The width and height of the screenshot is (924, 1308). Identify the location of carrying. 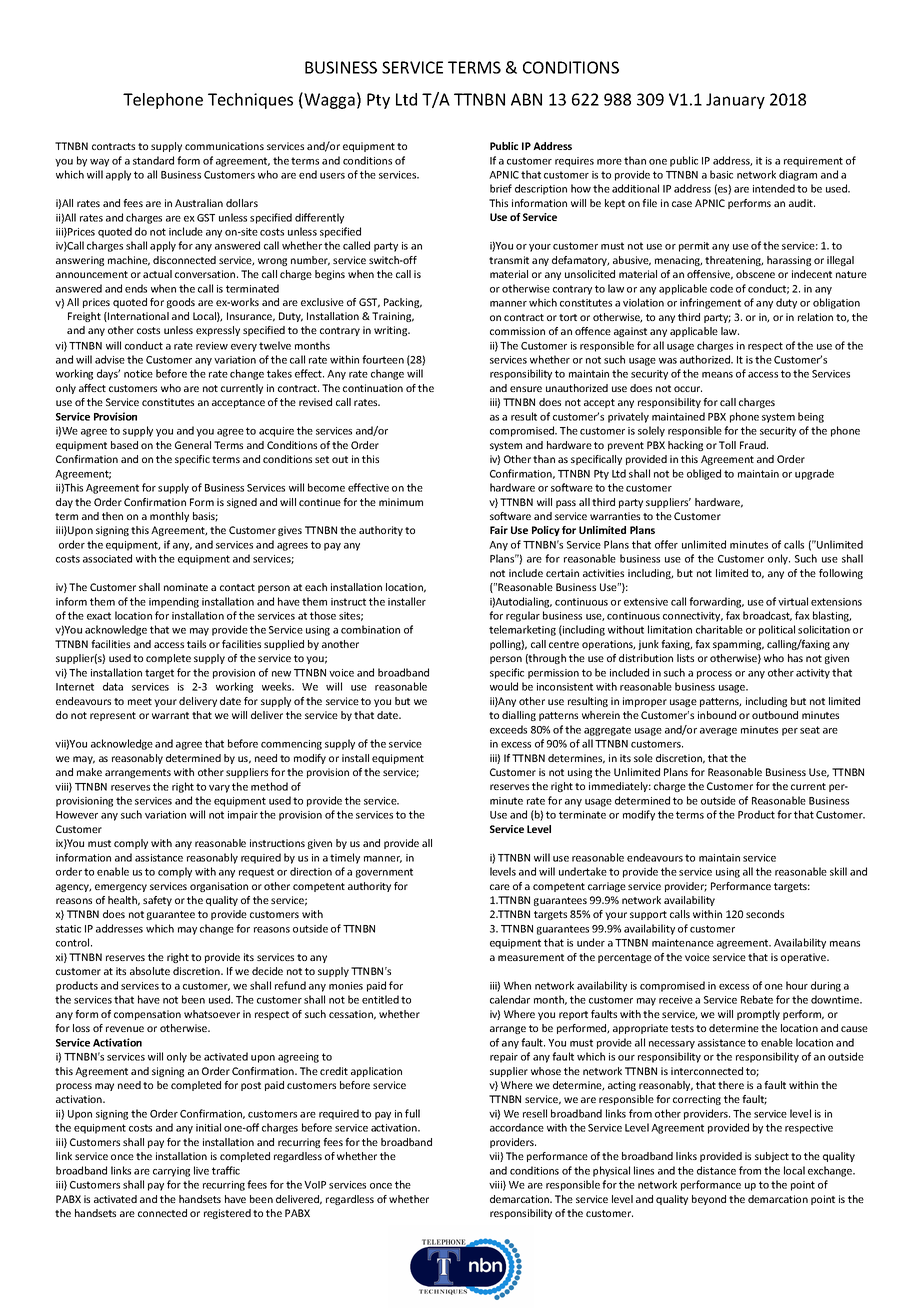
(171, 1172).
